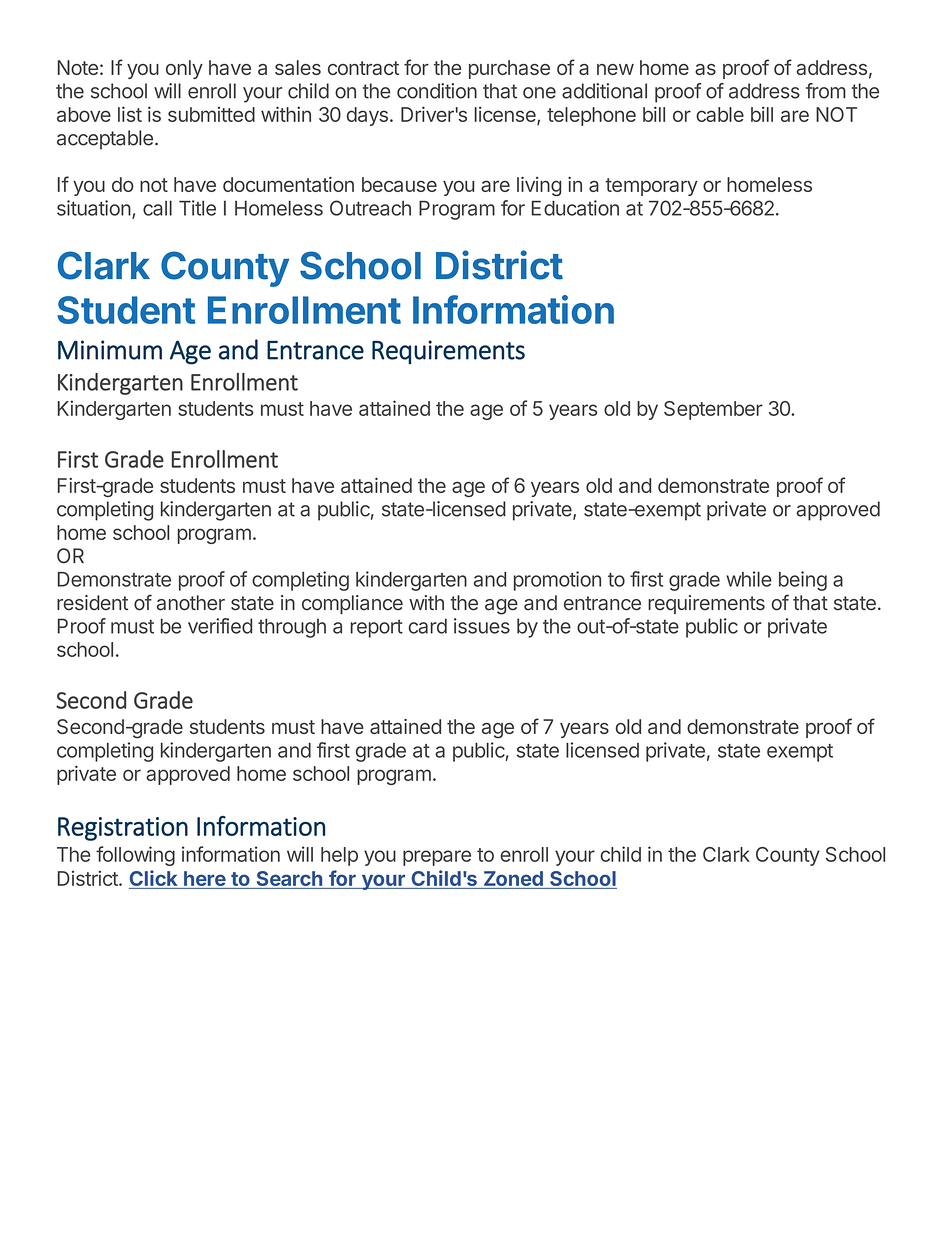 This image has width=952, height=1233. I want to click on temporary, so click(651, 187).
